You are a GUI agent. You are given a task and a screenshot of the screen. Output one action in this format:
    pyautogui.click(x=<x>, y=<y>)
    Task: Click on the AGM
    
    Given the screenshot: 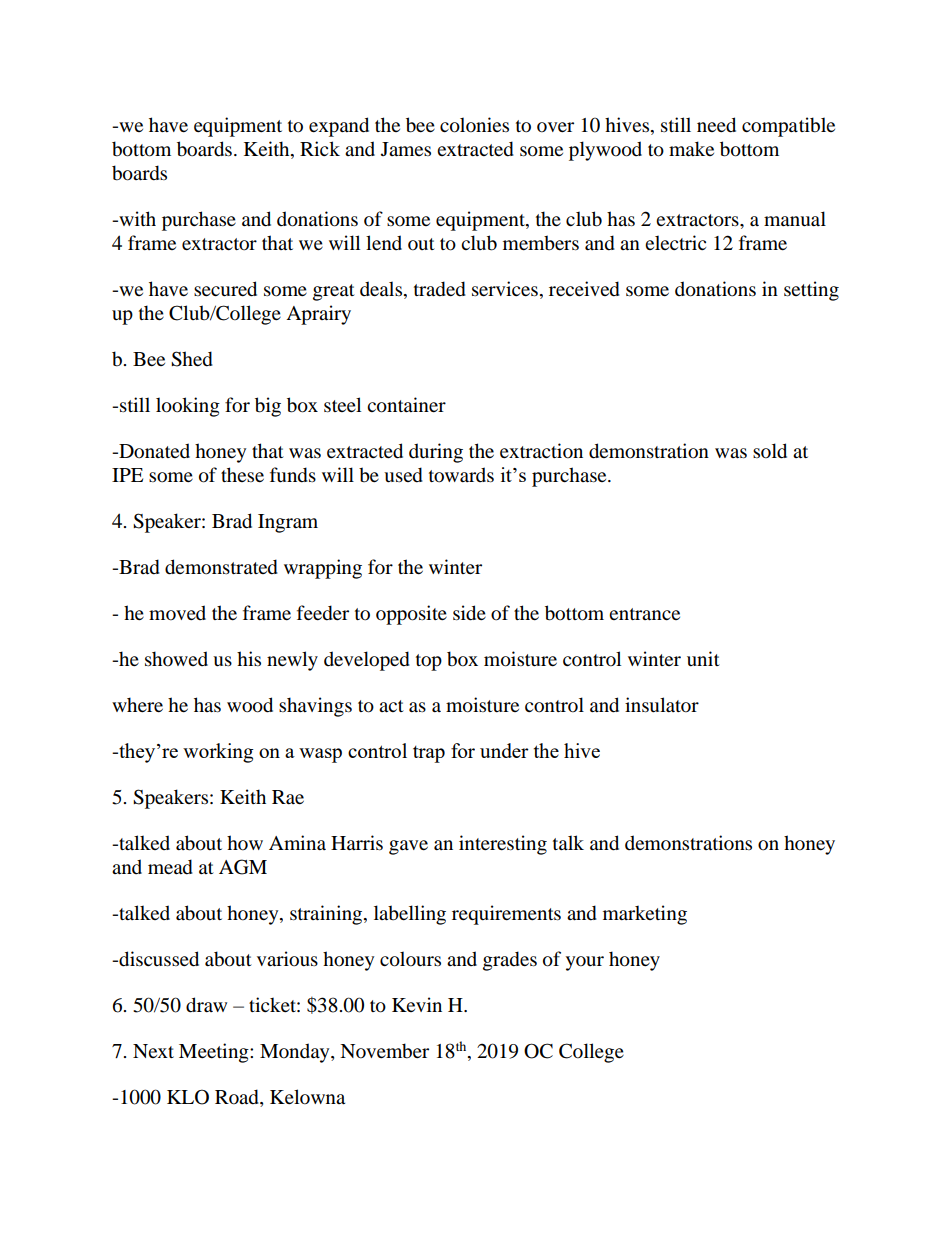 What is the action you would take?
    pyautogui.click(x=243, y=867)
